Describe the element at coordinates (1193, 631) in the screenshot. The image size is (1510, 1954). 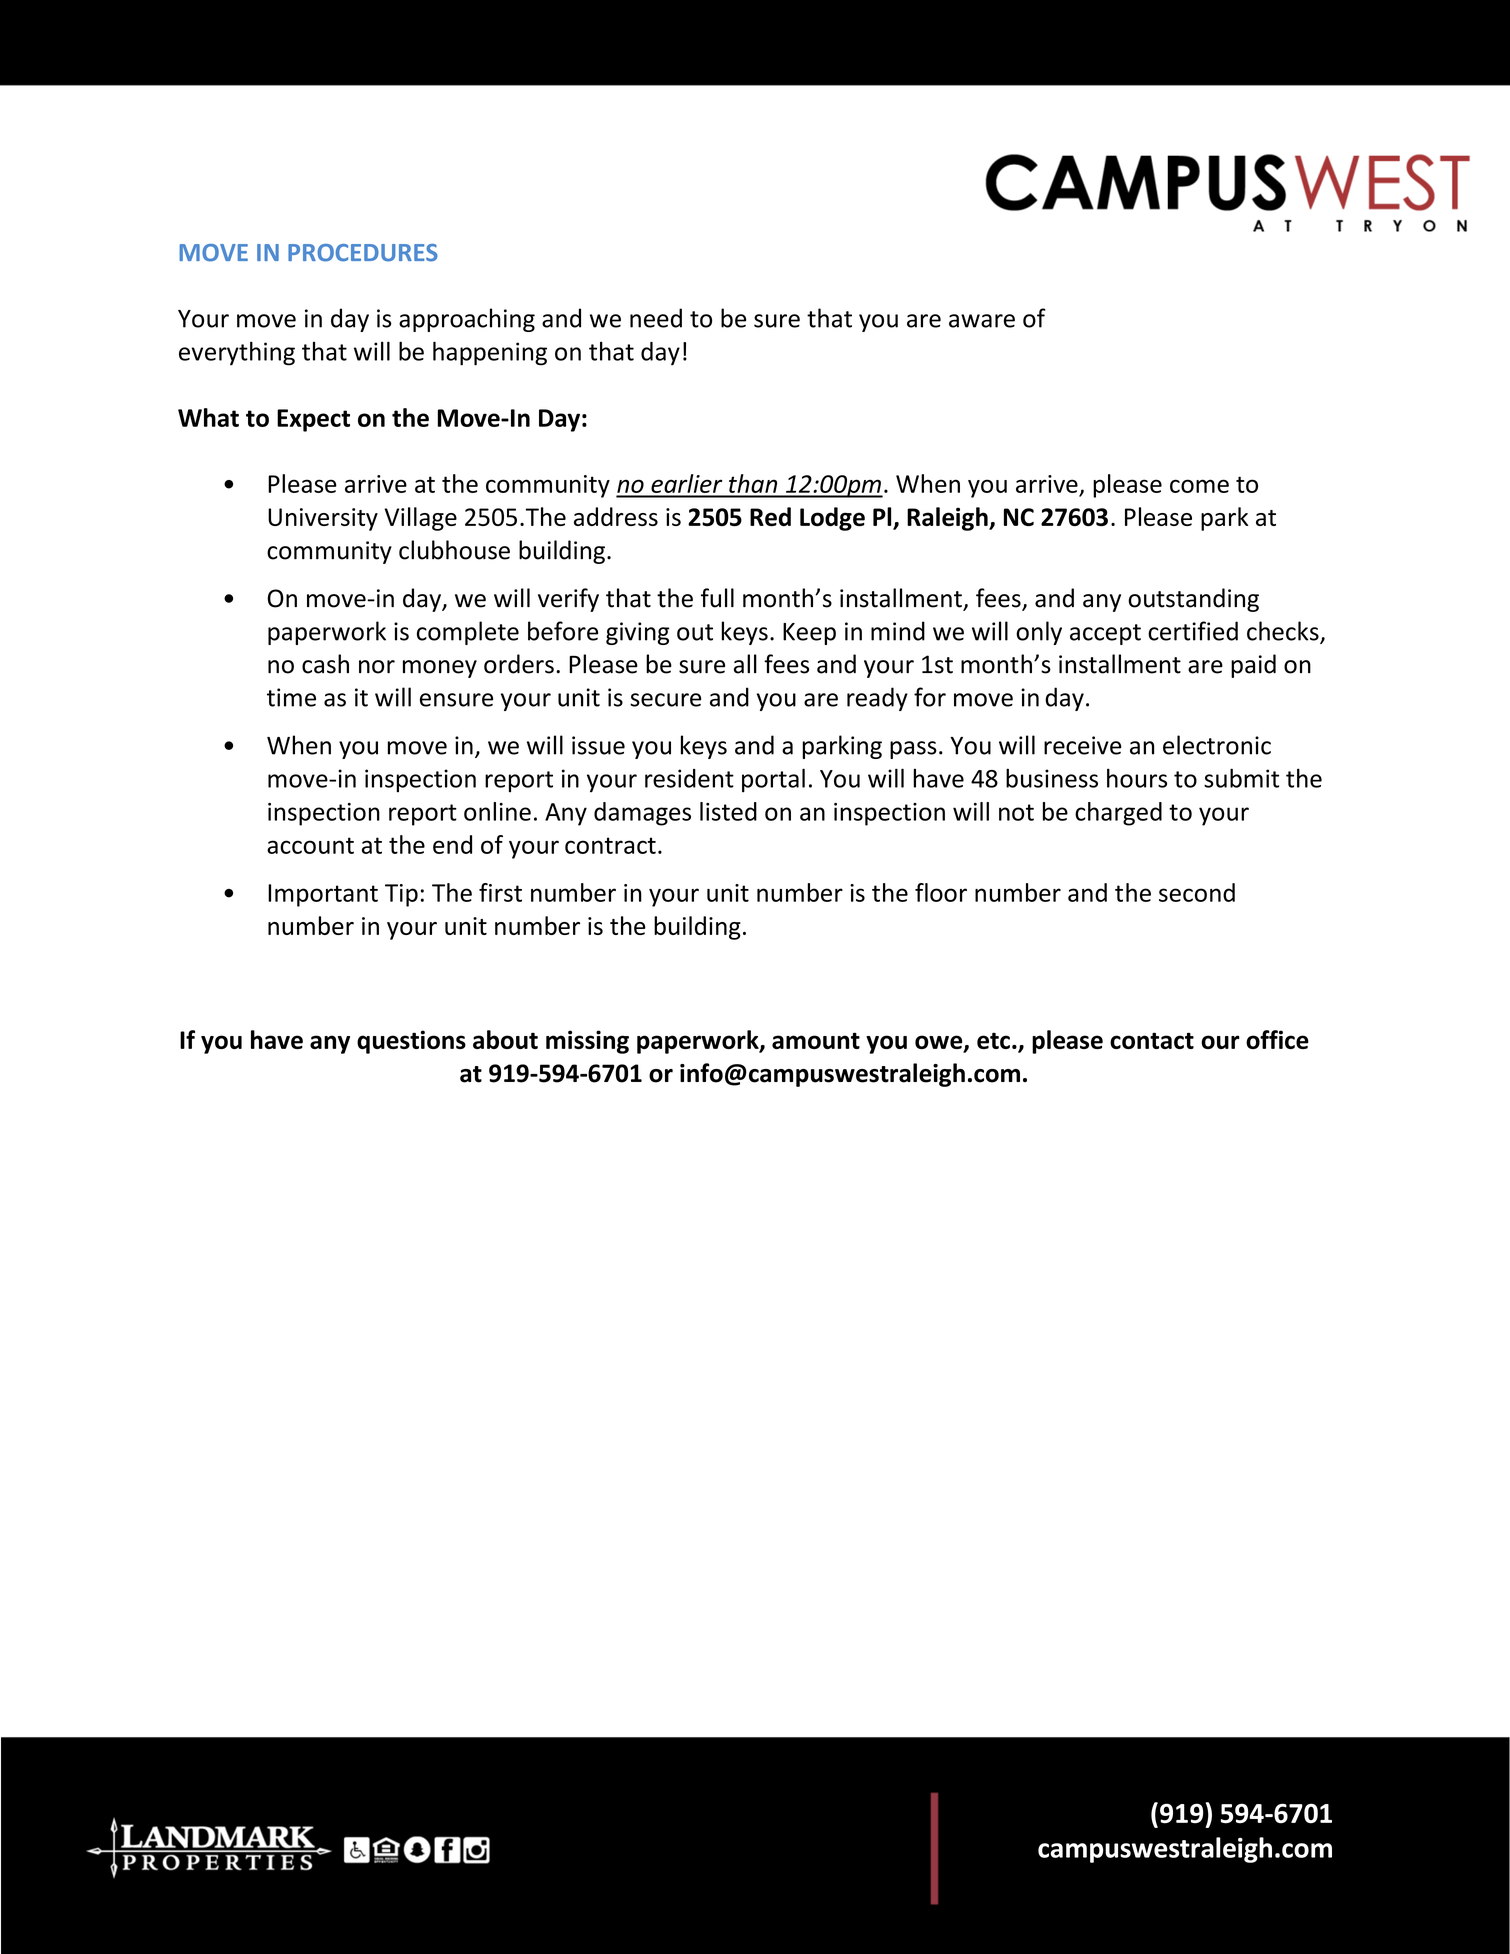
I see `certified` at that location.
